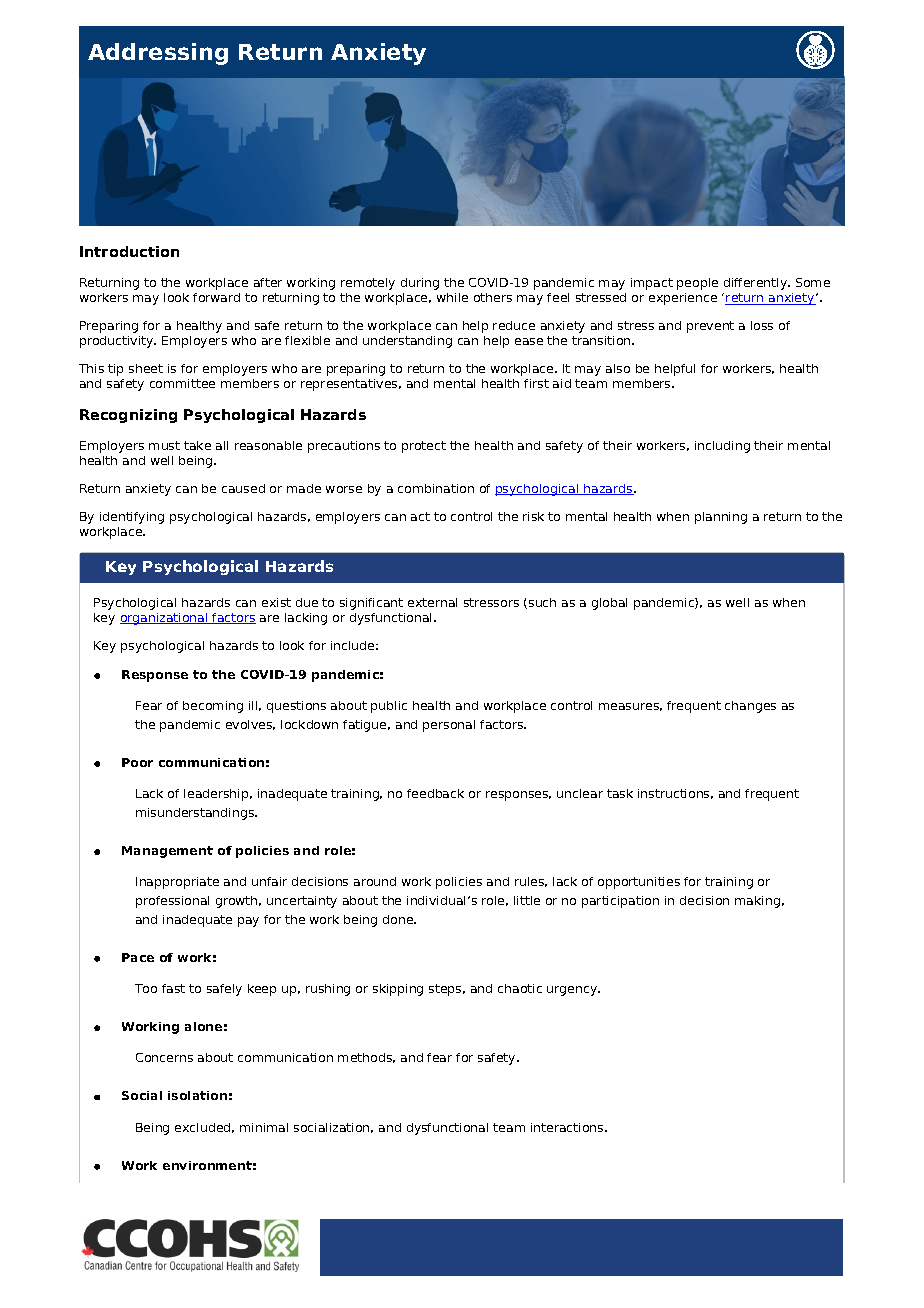  I want to click on Concerns, so click(164, 1057).
